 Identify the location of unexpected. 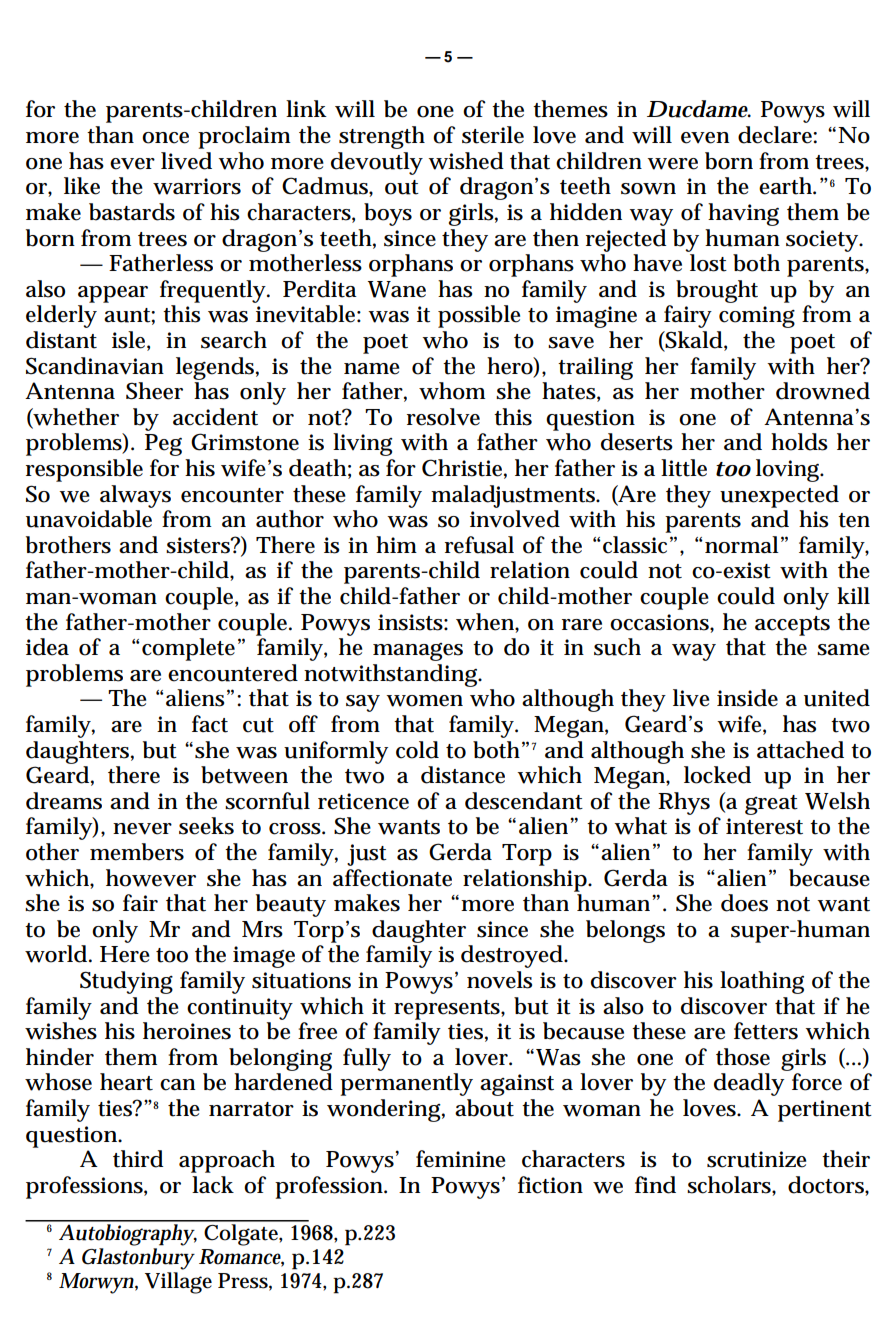
(779, 496).
